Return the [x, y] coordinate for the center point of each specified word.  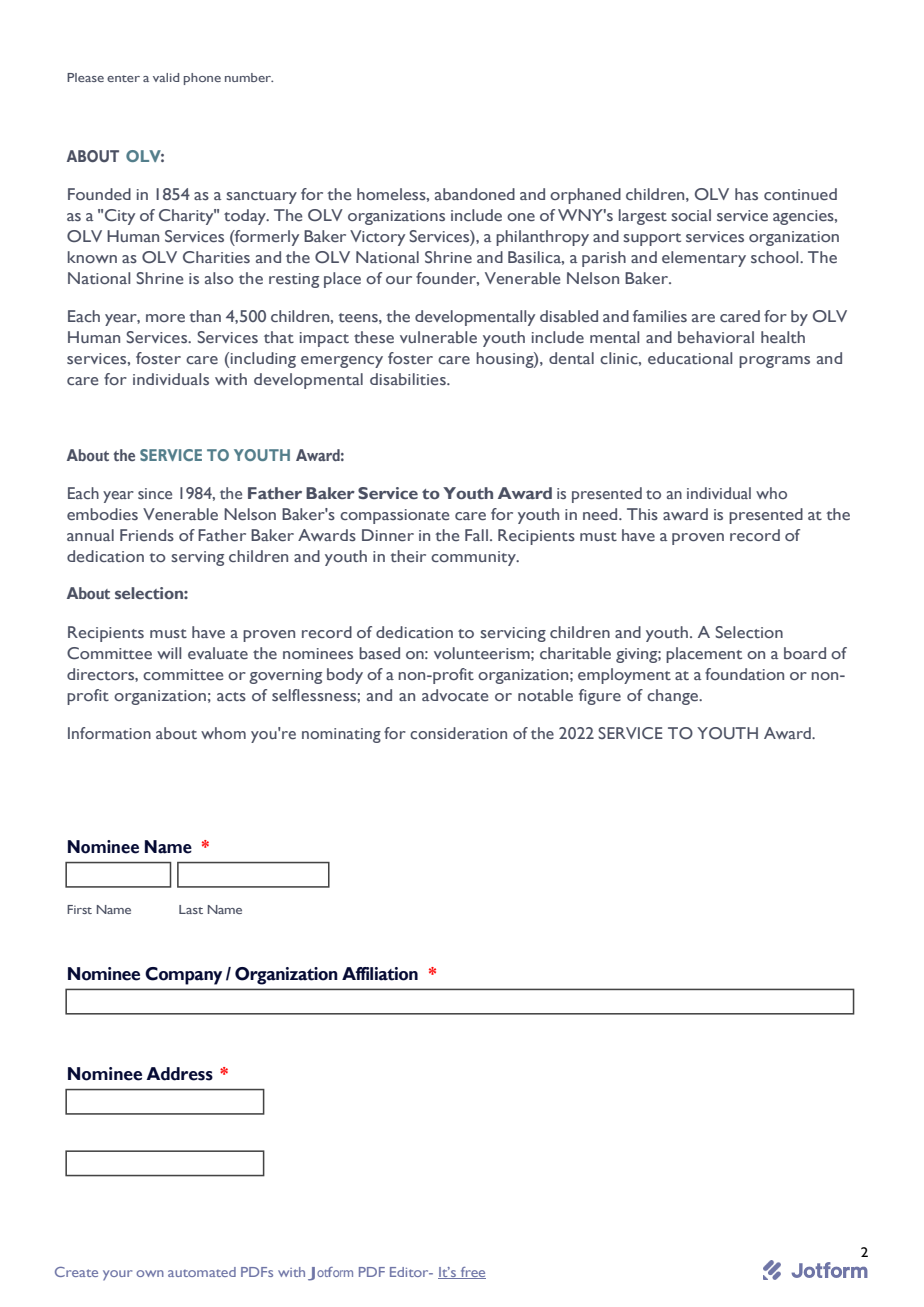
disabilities [409, 379]
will [169, 653]
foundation [744, 674]
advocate [455, 695]
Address [179, 1074]
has [746, 194]
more [165, 318]
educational [690, 358]
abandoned [475, 194]
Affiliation [380, 974]
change [674, 697]
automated [202, 1272]
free [472, 1273]
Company [183, 976]
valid [166, 77]
